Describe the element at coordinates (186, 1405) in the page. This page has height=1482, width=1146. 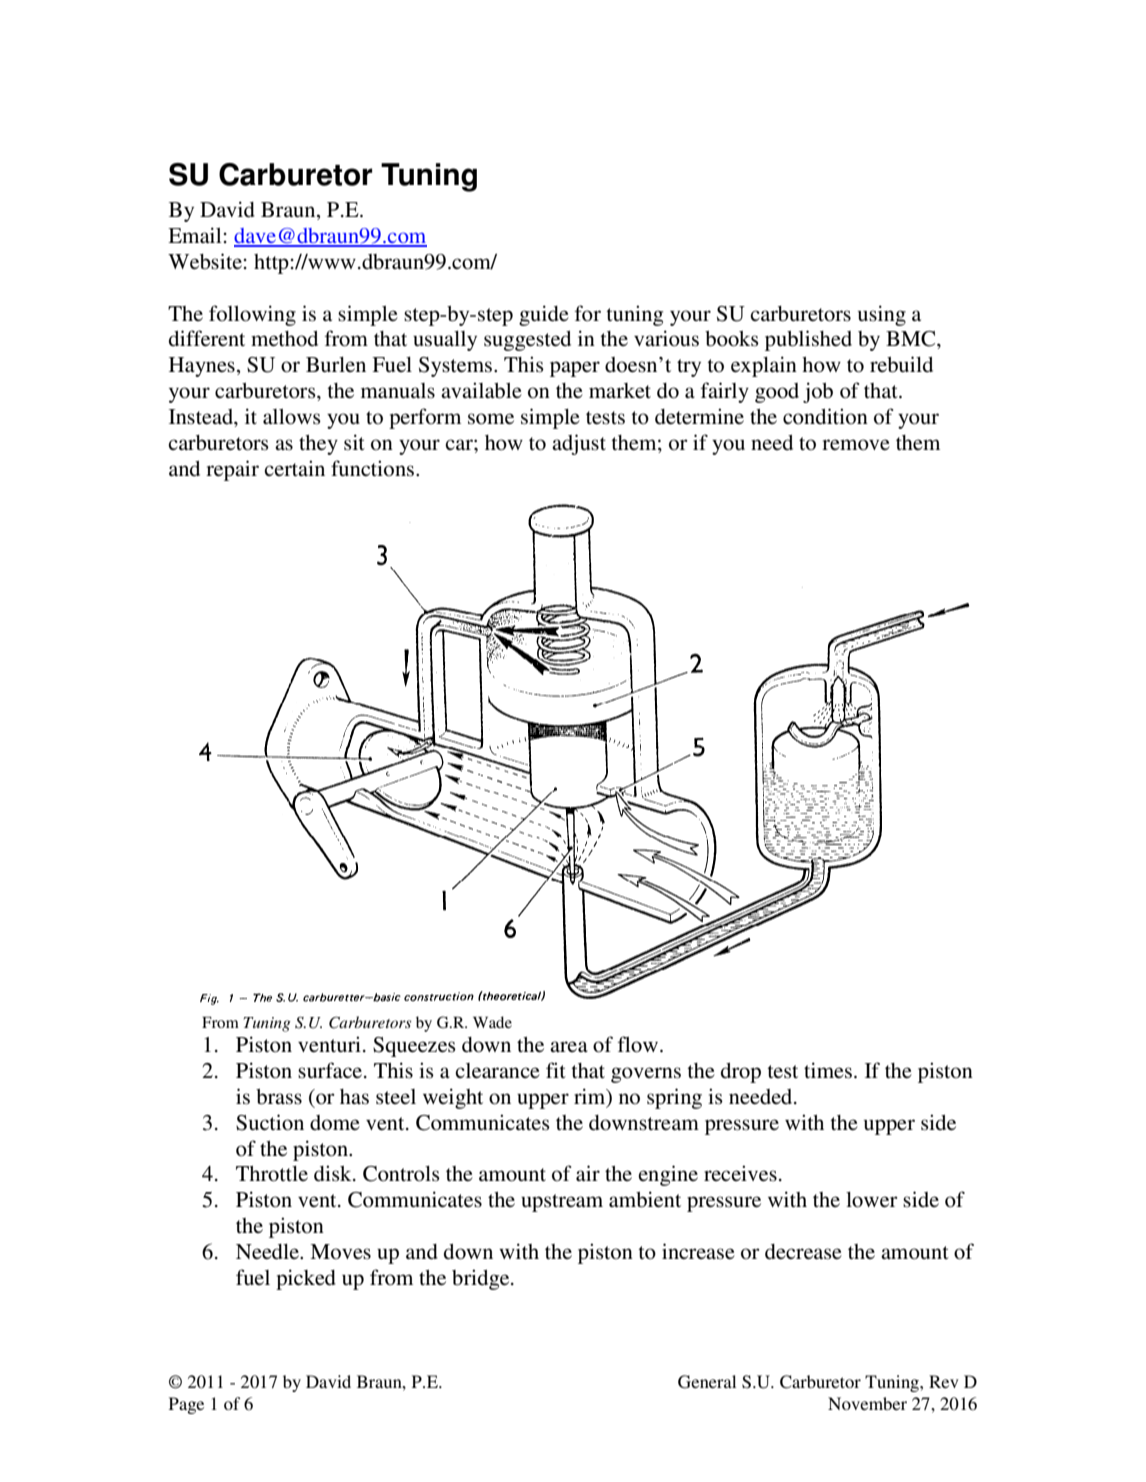
I see `Page` at that location.
